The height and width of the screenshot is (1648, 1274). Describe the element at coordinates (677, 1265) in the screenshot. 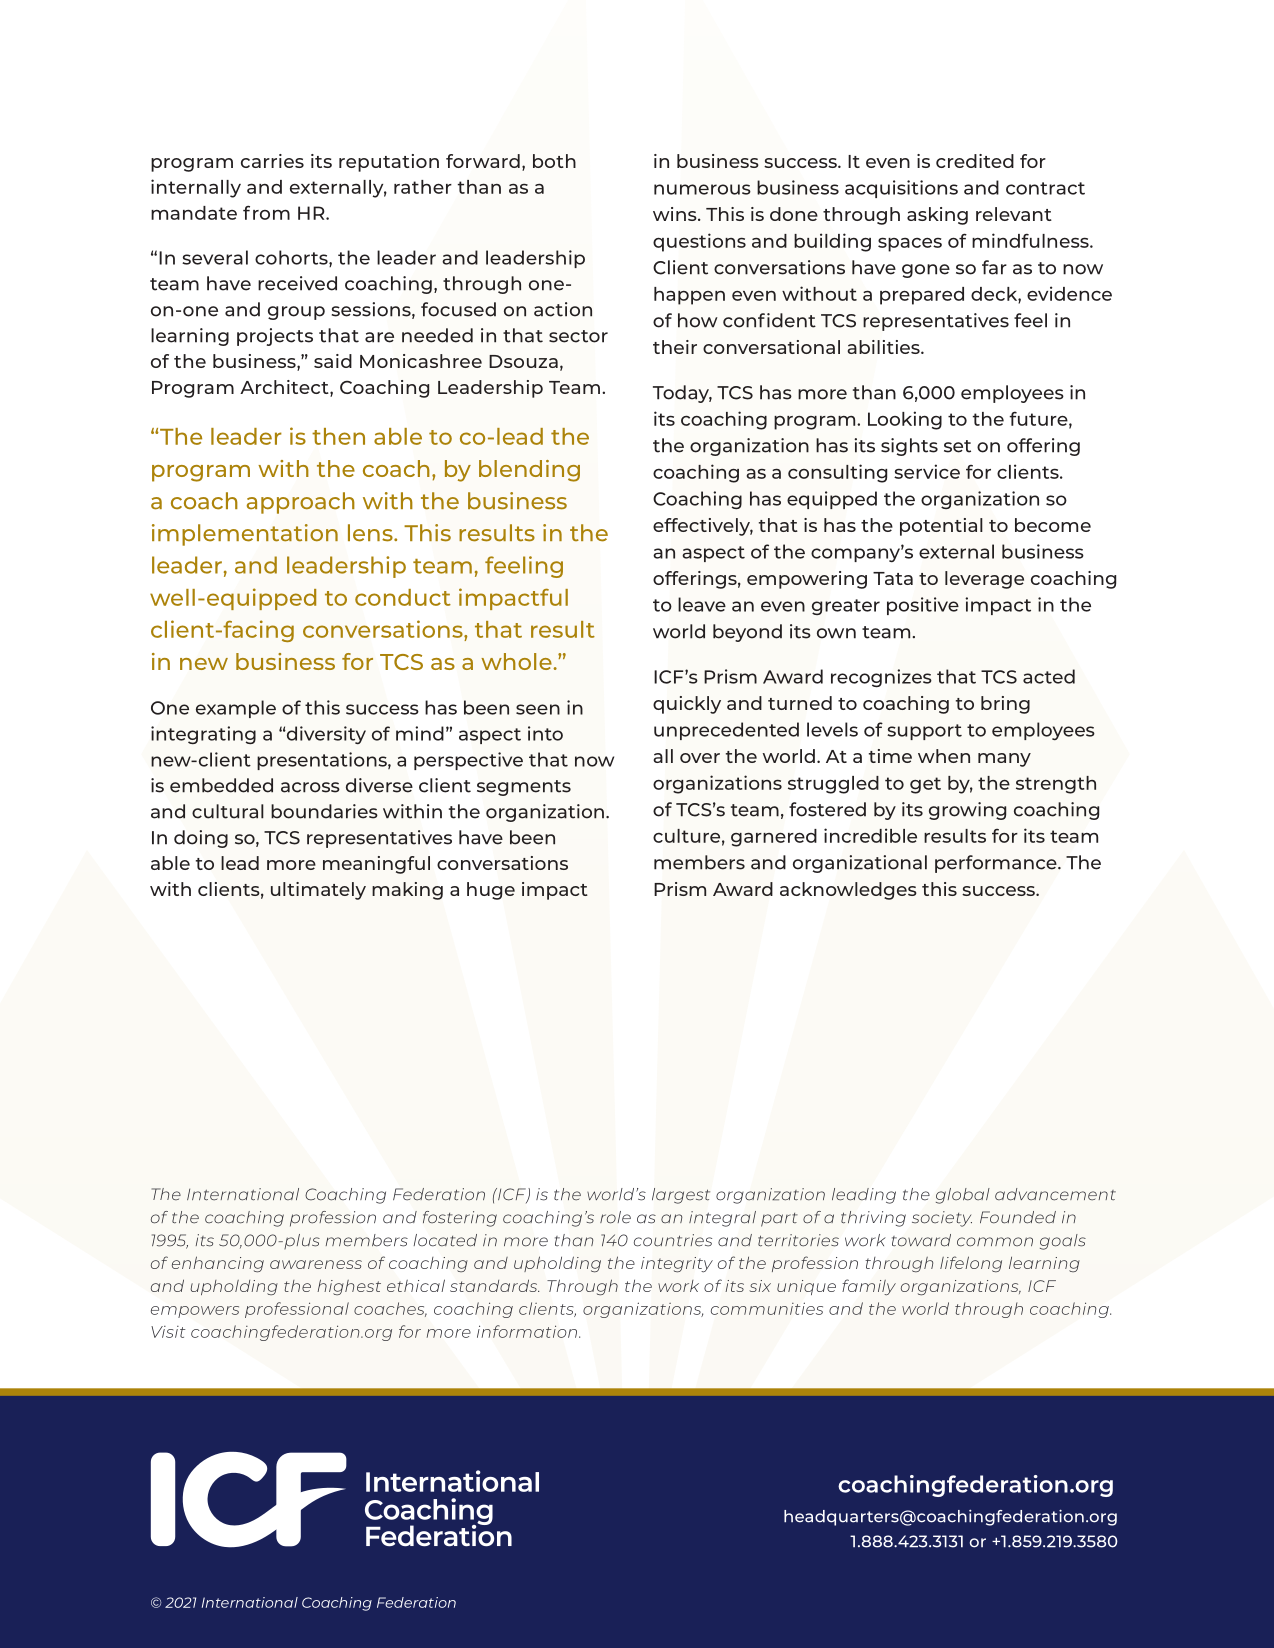

I see `integrity` at that location.
